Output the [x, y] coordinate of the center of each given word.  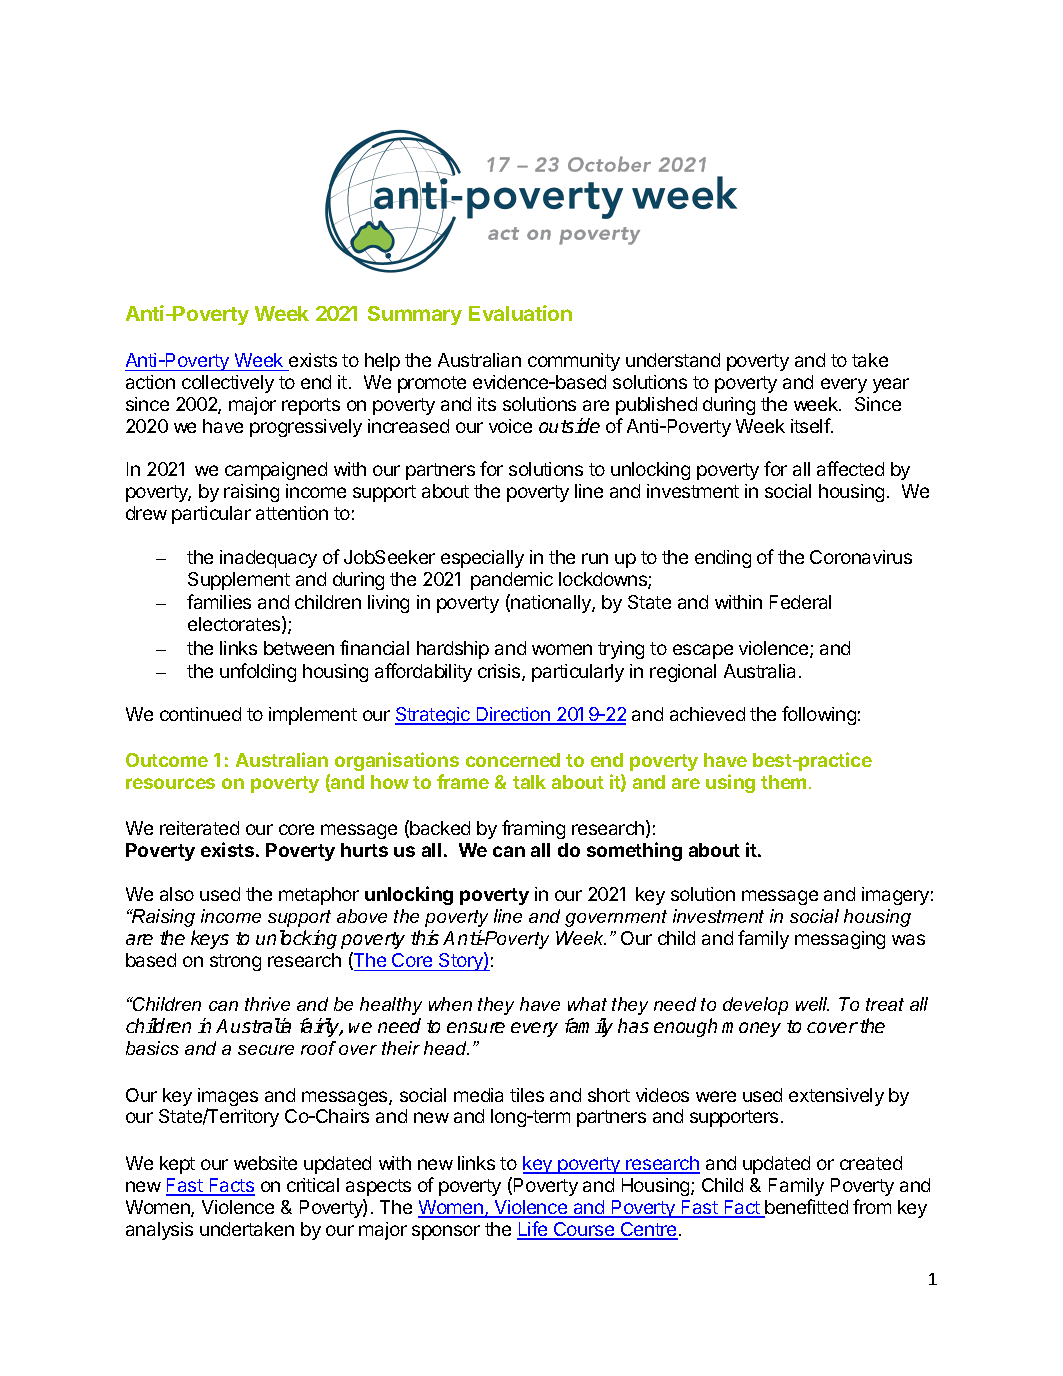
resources [170, 783]
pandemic [512, 581]
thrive [267, 1004]
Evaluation [520, 313]
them [783, 782]
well [812, 1004]
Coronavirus [861, 557]
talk [529, 782]
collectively [228, 384]
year [891, 385]
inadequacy [268, 559]
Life [533, 1230]
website [265, 1163]
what [587, 1004]
